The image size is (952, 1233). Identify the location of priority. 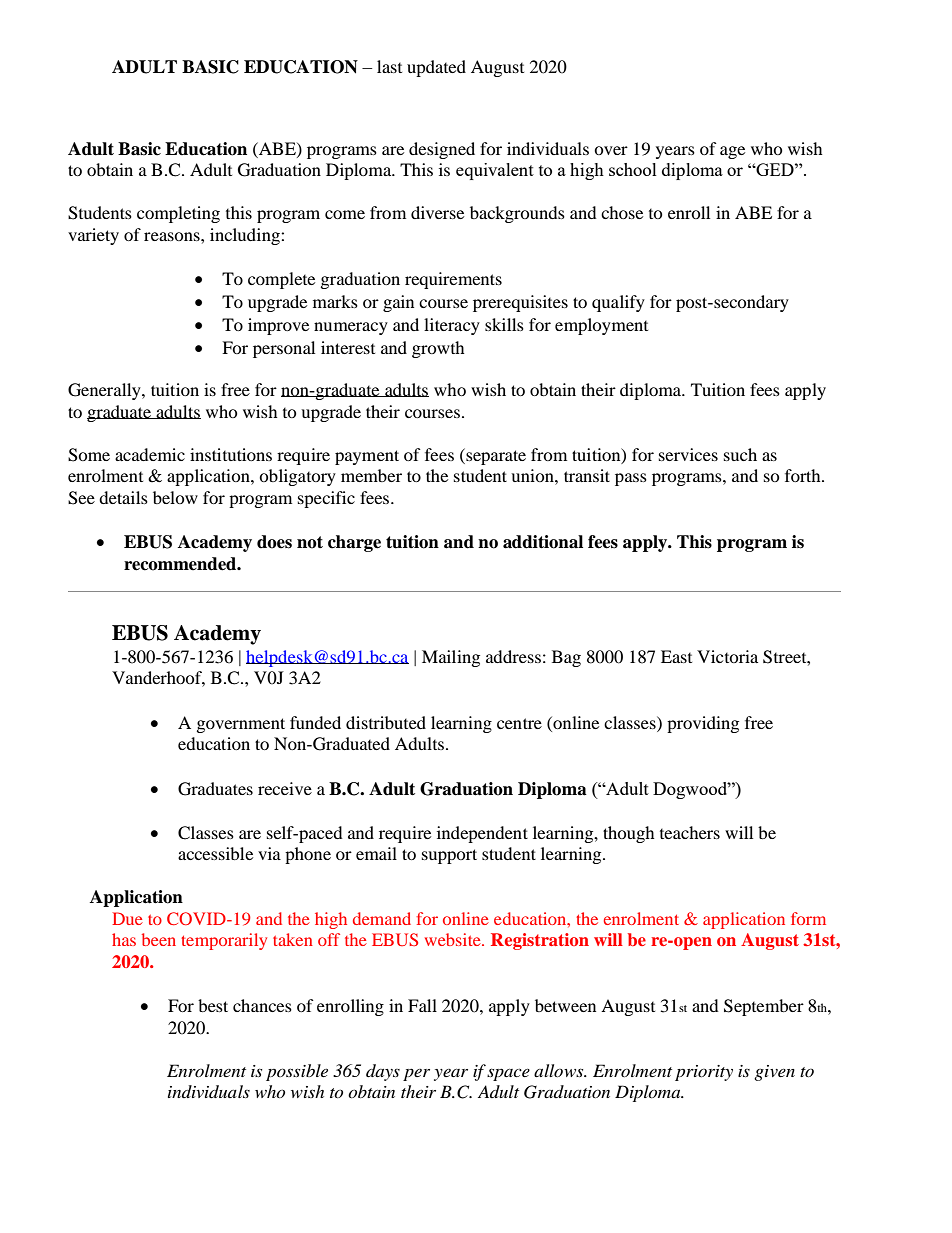
(704, 1073).
